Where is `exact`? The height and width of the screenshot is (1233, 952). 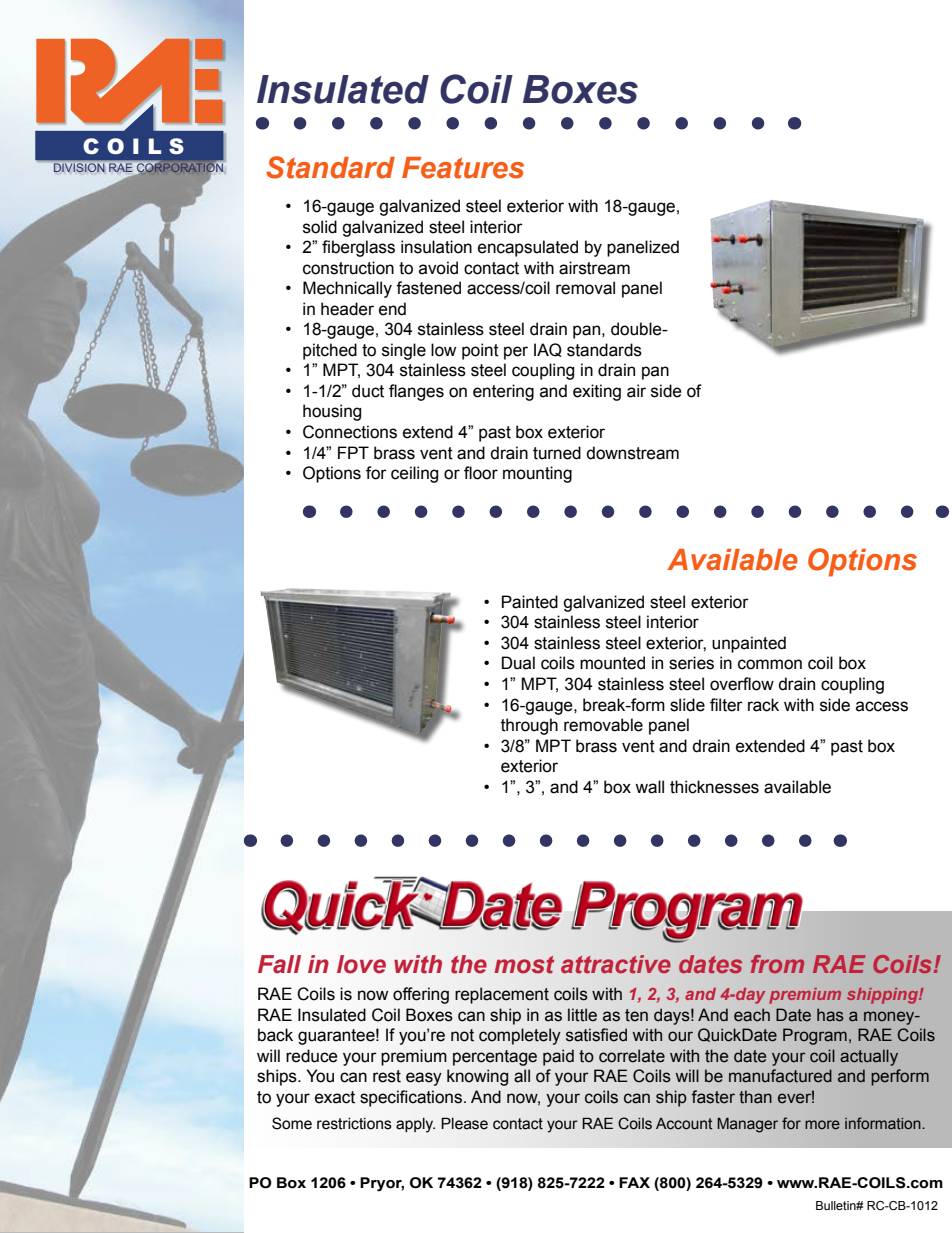
exact is located at coordinates (335, 1097).
